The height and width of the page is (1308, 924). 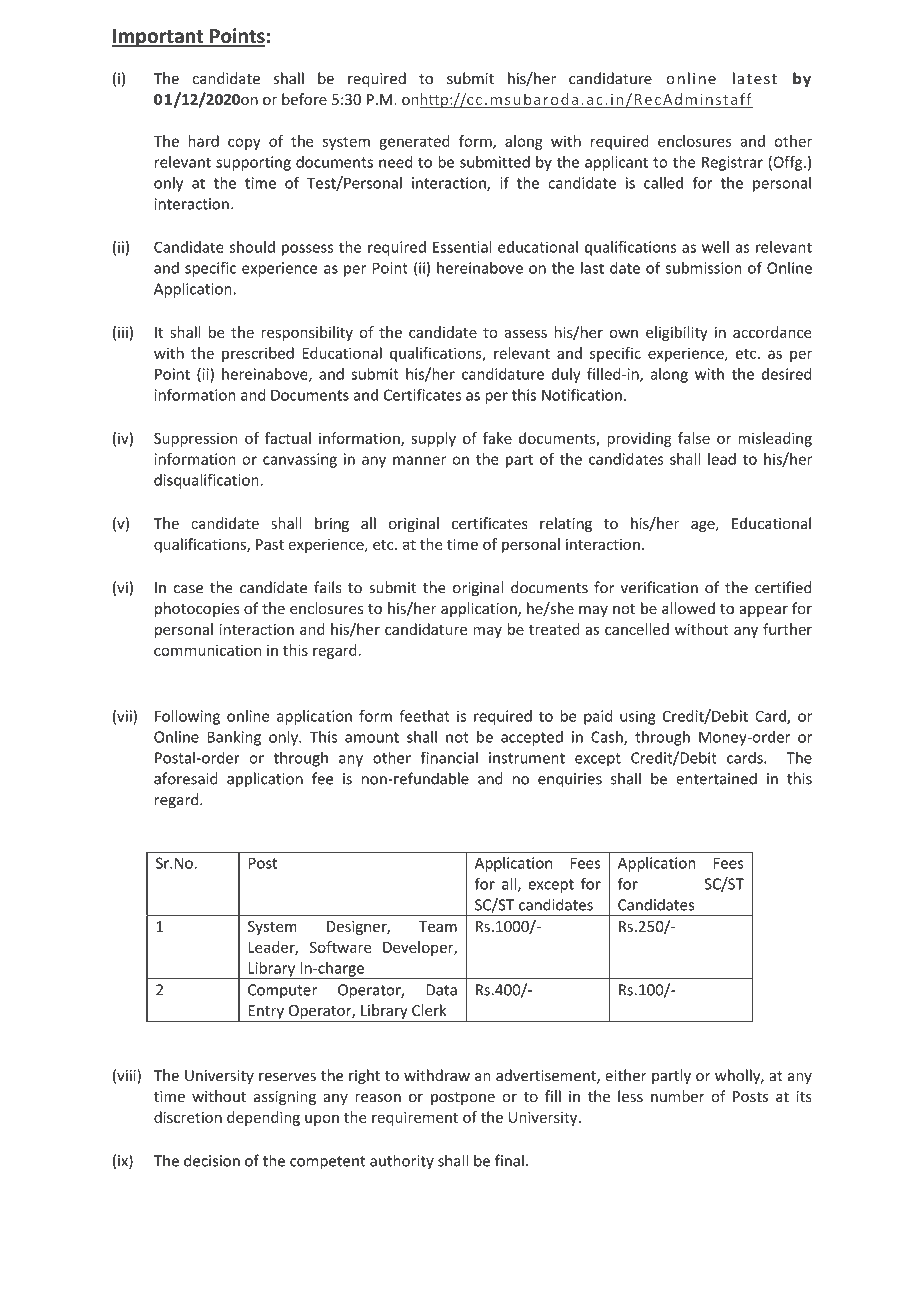 I want to click on Team, so click(x=438, y=926).
